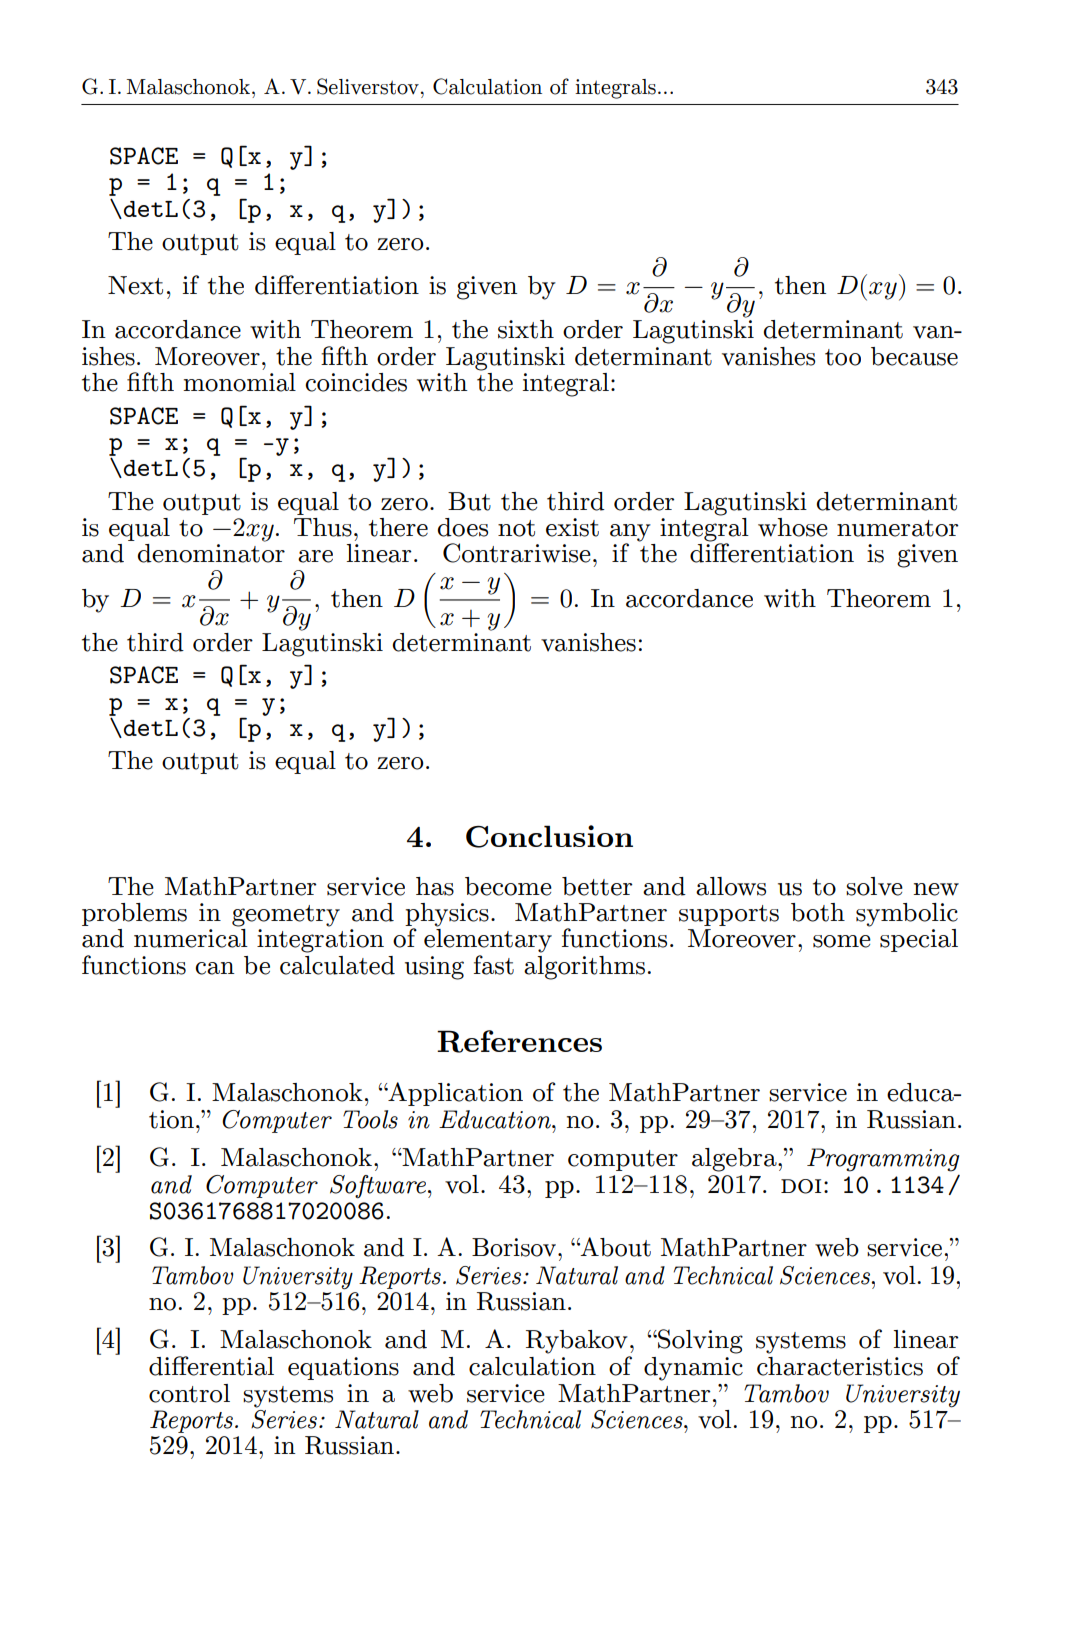  Describe the element at coordinates (840, 1366) in the image. I see `characteristics` at that location.
